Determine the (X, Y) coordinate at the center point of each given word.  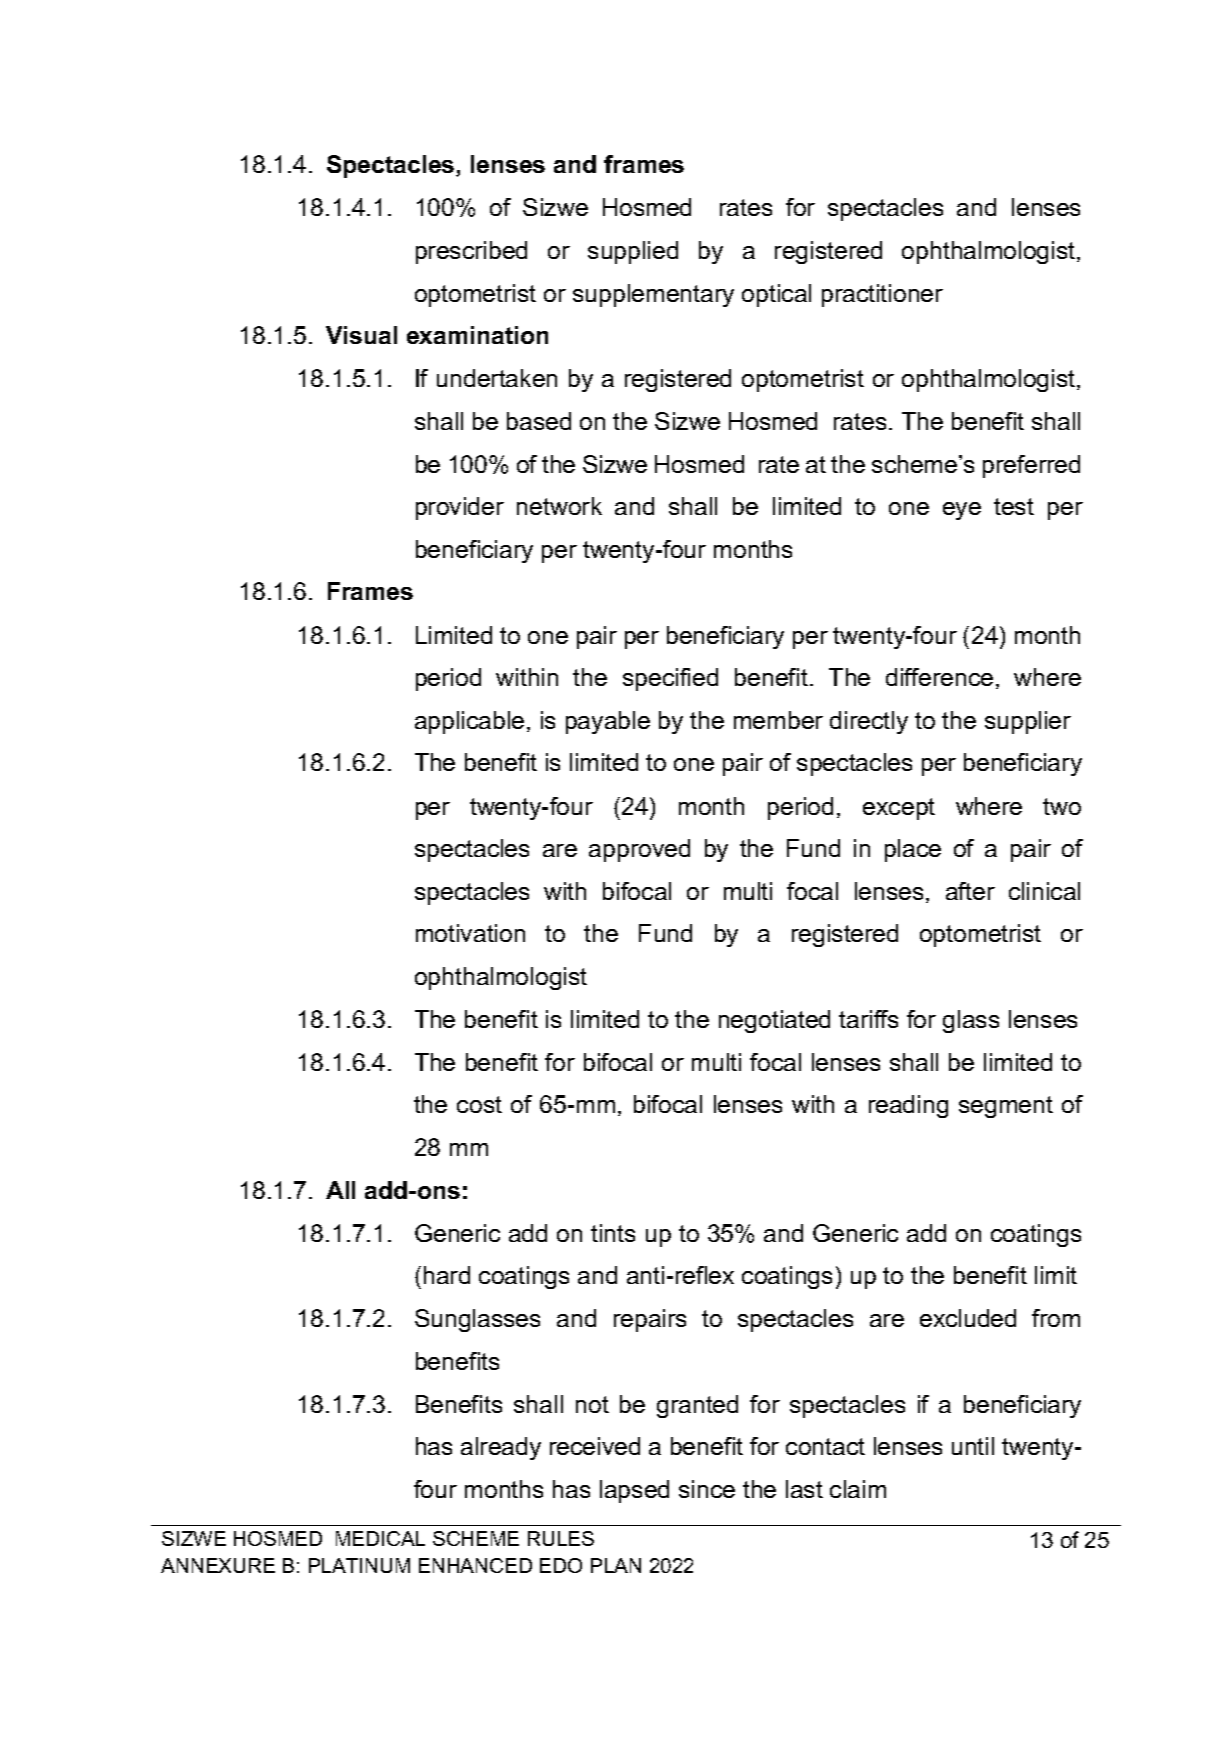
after (970, 891)
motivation (470, 933)
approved (639, 850)
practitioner (882, 295)
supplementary (653, 295)
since (707, 1489)
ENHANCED (475, 1565)
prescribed (471, 252)
